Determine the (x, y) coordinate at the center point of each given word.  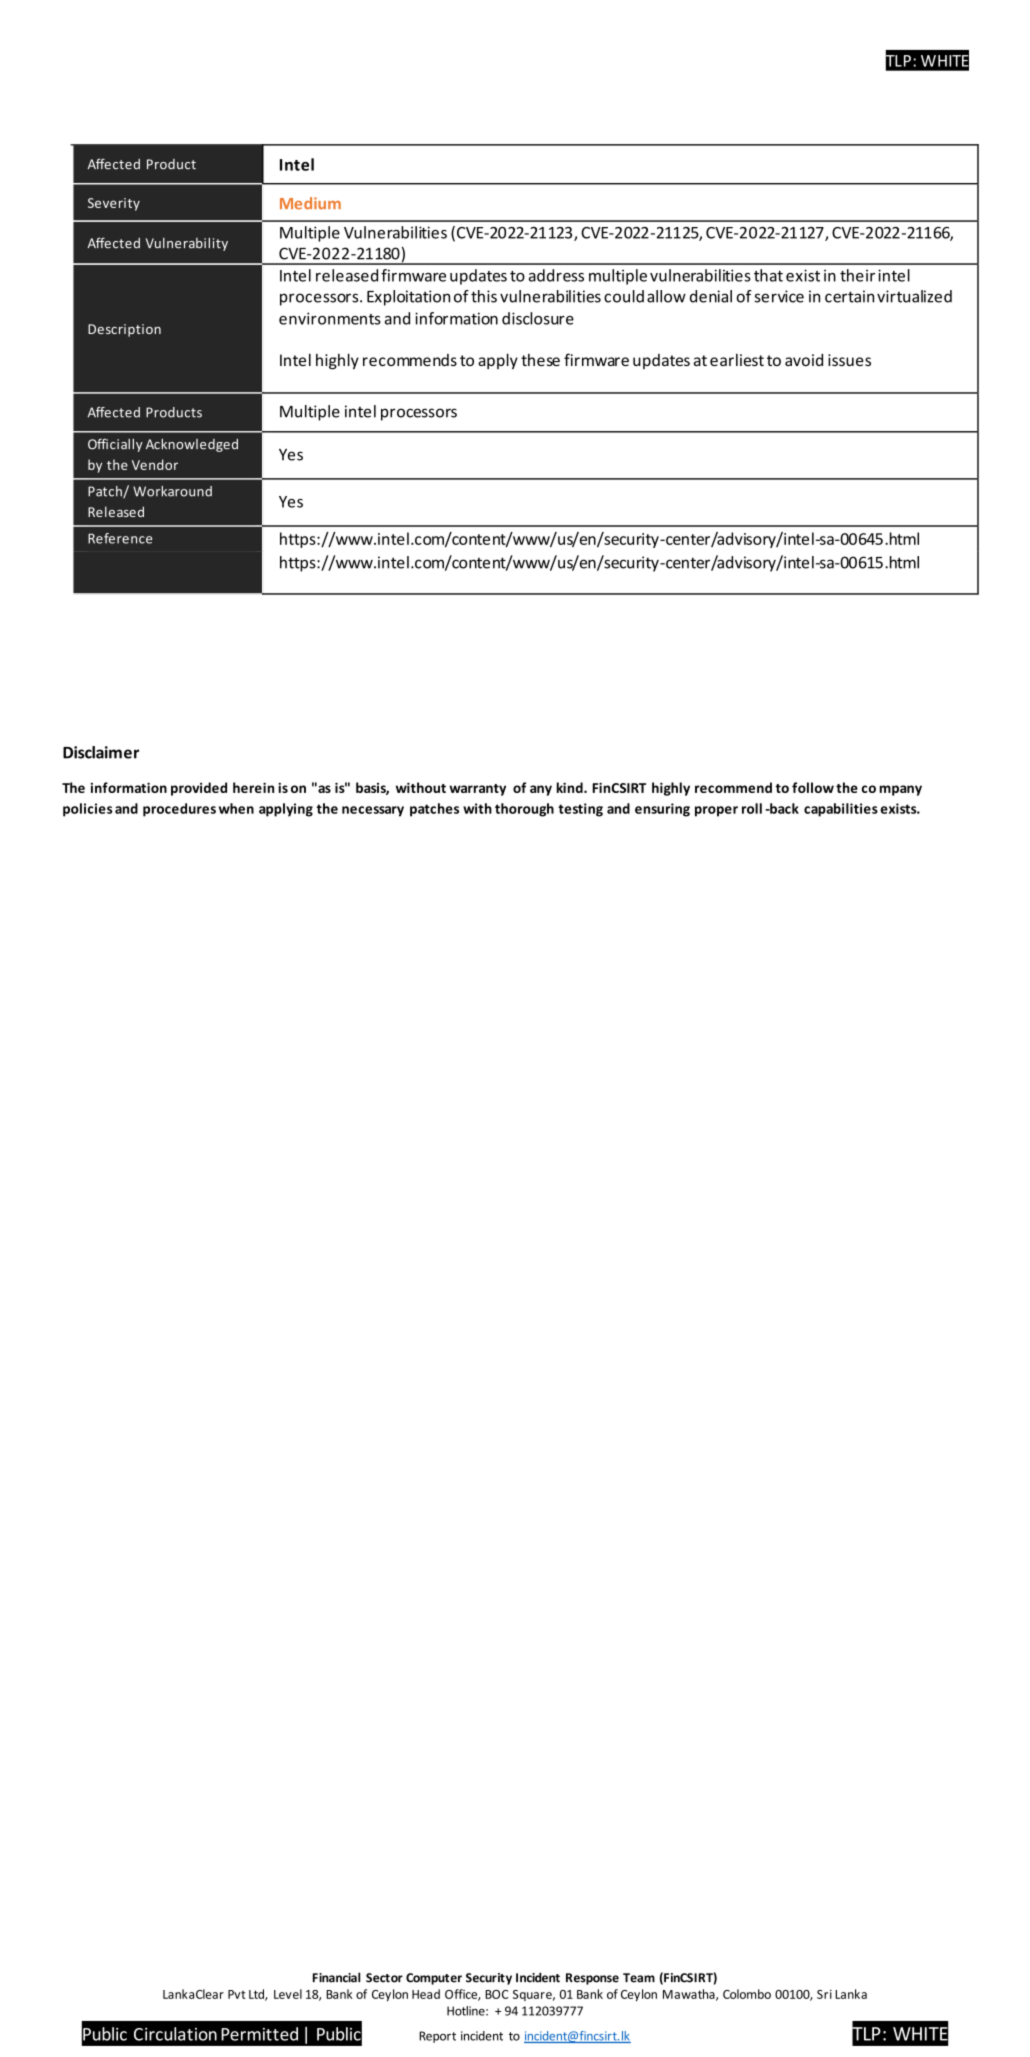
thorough (524, 810)
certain (849, 296)
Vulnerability (187, 244)
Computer (434, 1979)
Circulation (175, 2034)
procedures (179, 810)
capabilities (841, 810)
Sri (824, 1994)
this (484, 296)
